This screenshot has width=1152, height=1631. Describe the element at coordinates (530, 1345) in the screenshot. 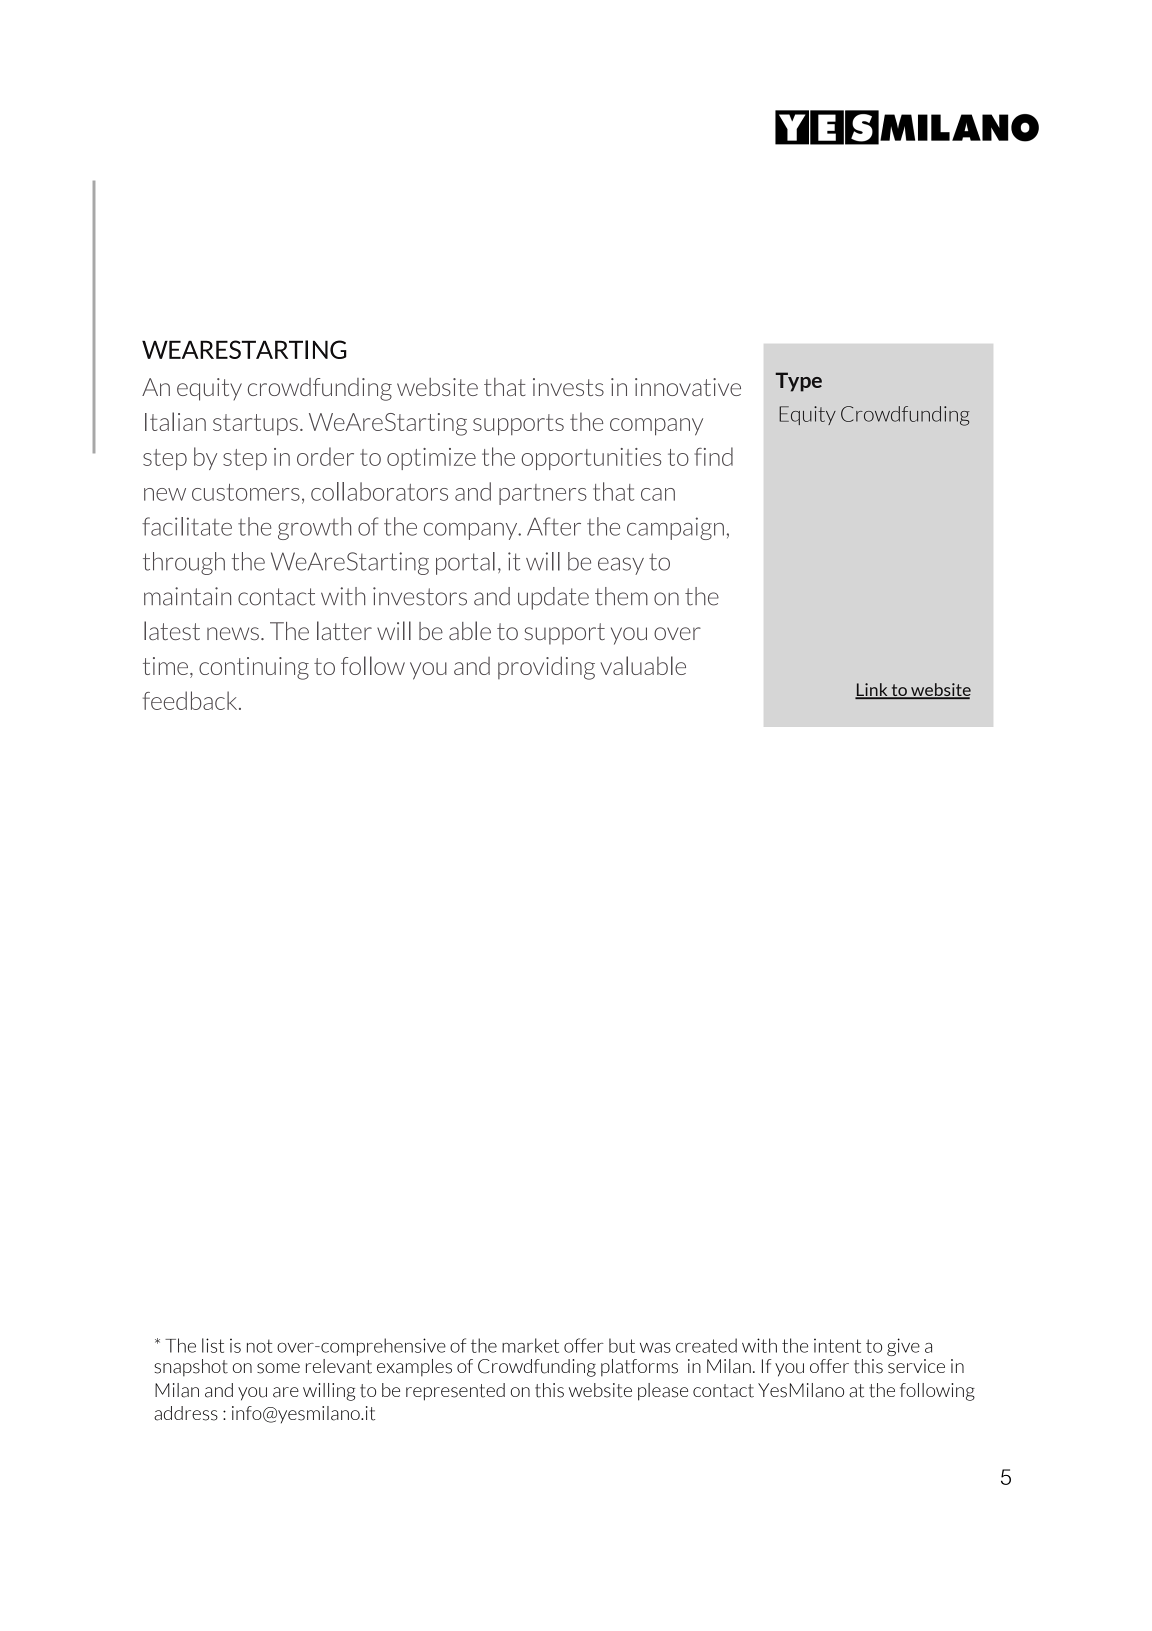

I see `market` at that location.
